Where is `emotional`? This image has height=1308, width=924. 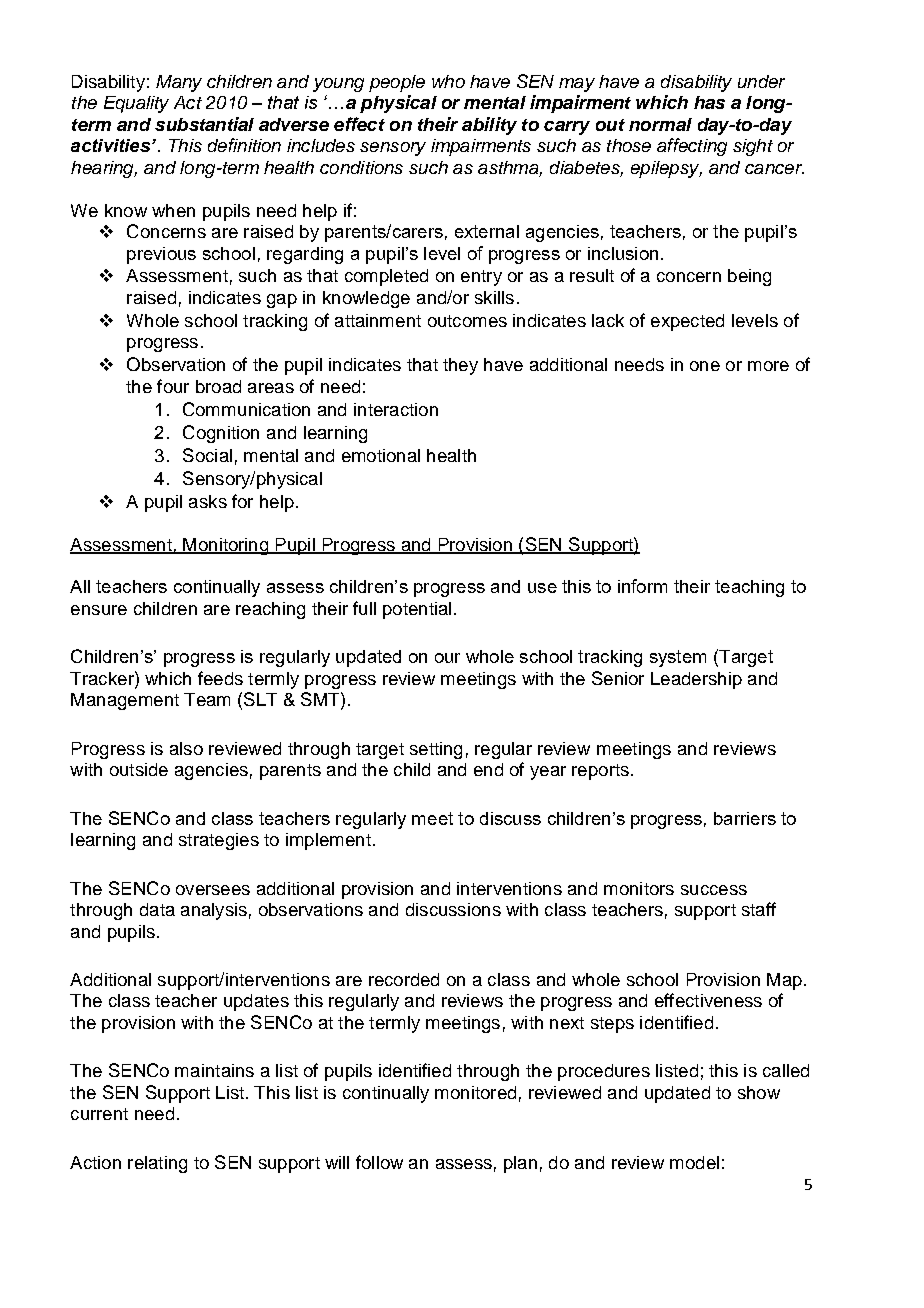 emotional is located at coordinates (381, 455).
